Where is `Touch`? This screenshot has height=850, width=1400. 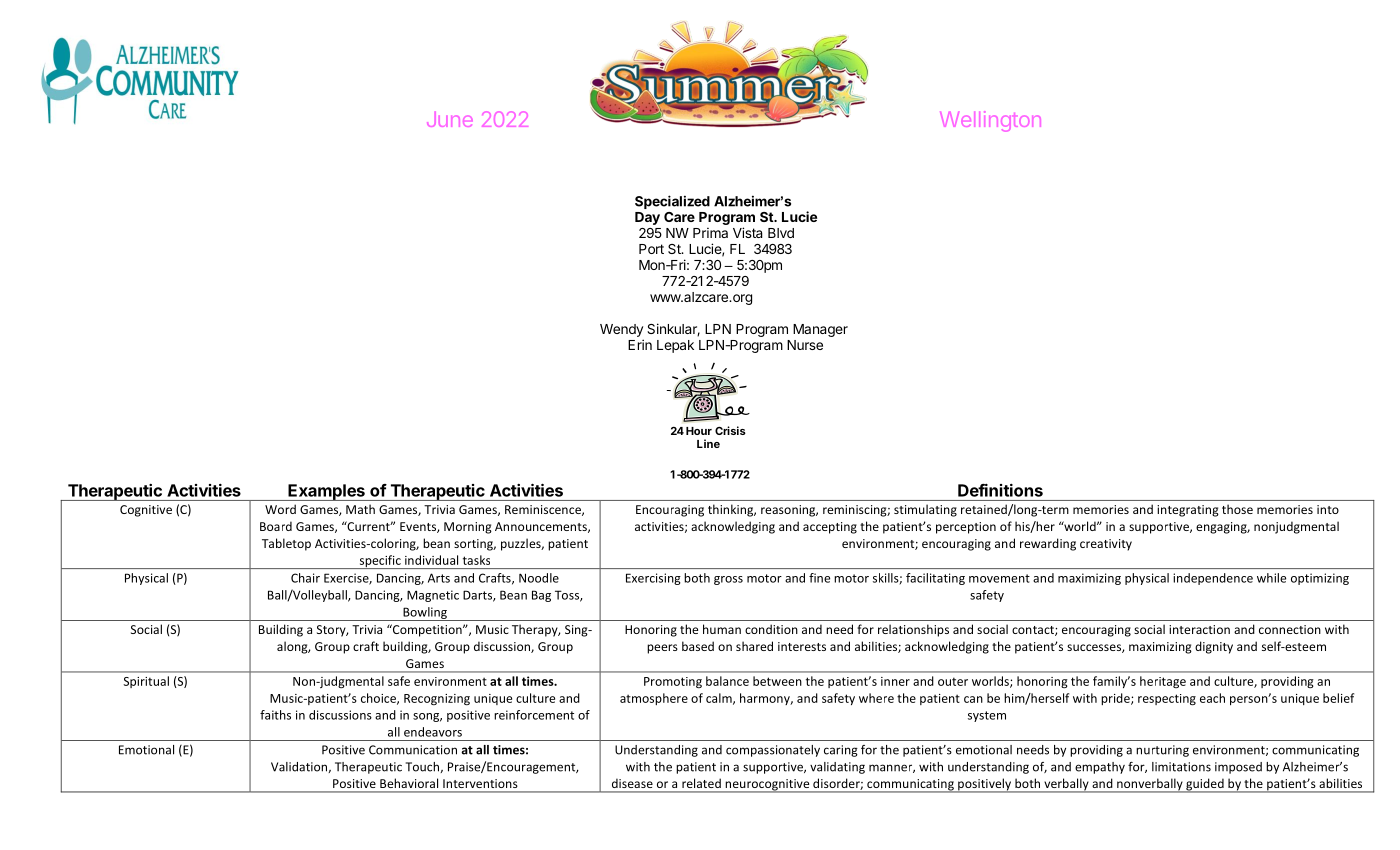 Touch is located at coordinates (423, 767).
